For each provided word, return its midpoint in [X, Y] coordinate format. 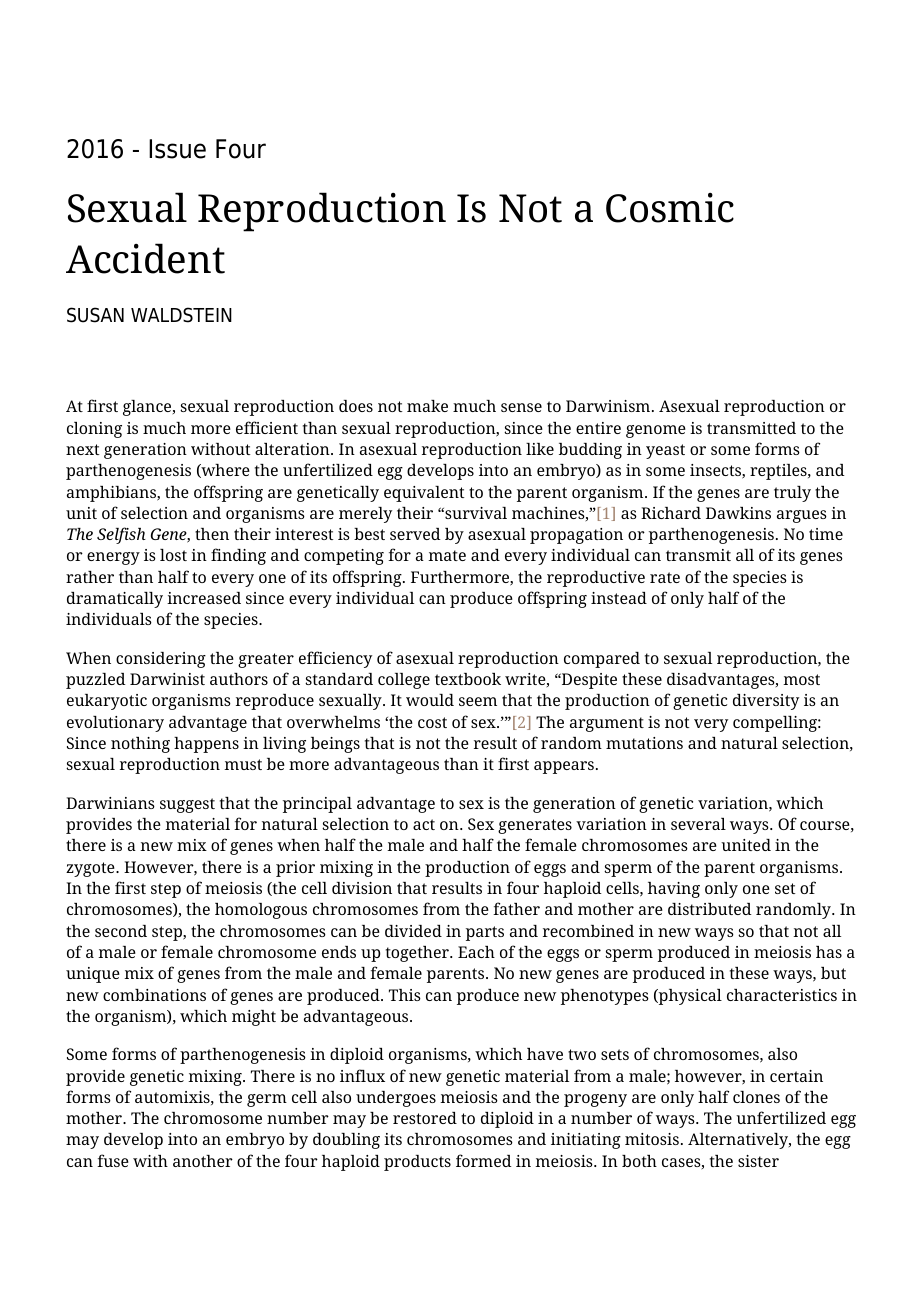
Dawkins [738, 513]
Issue [177, 149]
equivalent [424, 494]
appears [564, 767]
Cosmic [670, 208]
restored [425, 1118]
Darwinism [609, 406]
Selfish [121, 535]
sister [758, 1161]
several [698, 824]
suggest [187, 805]
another [203, 1161]
